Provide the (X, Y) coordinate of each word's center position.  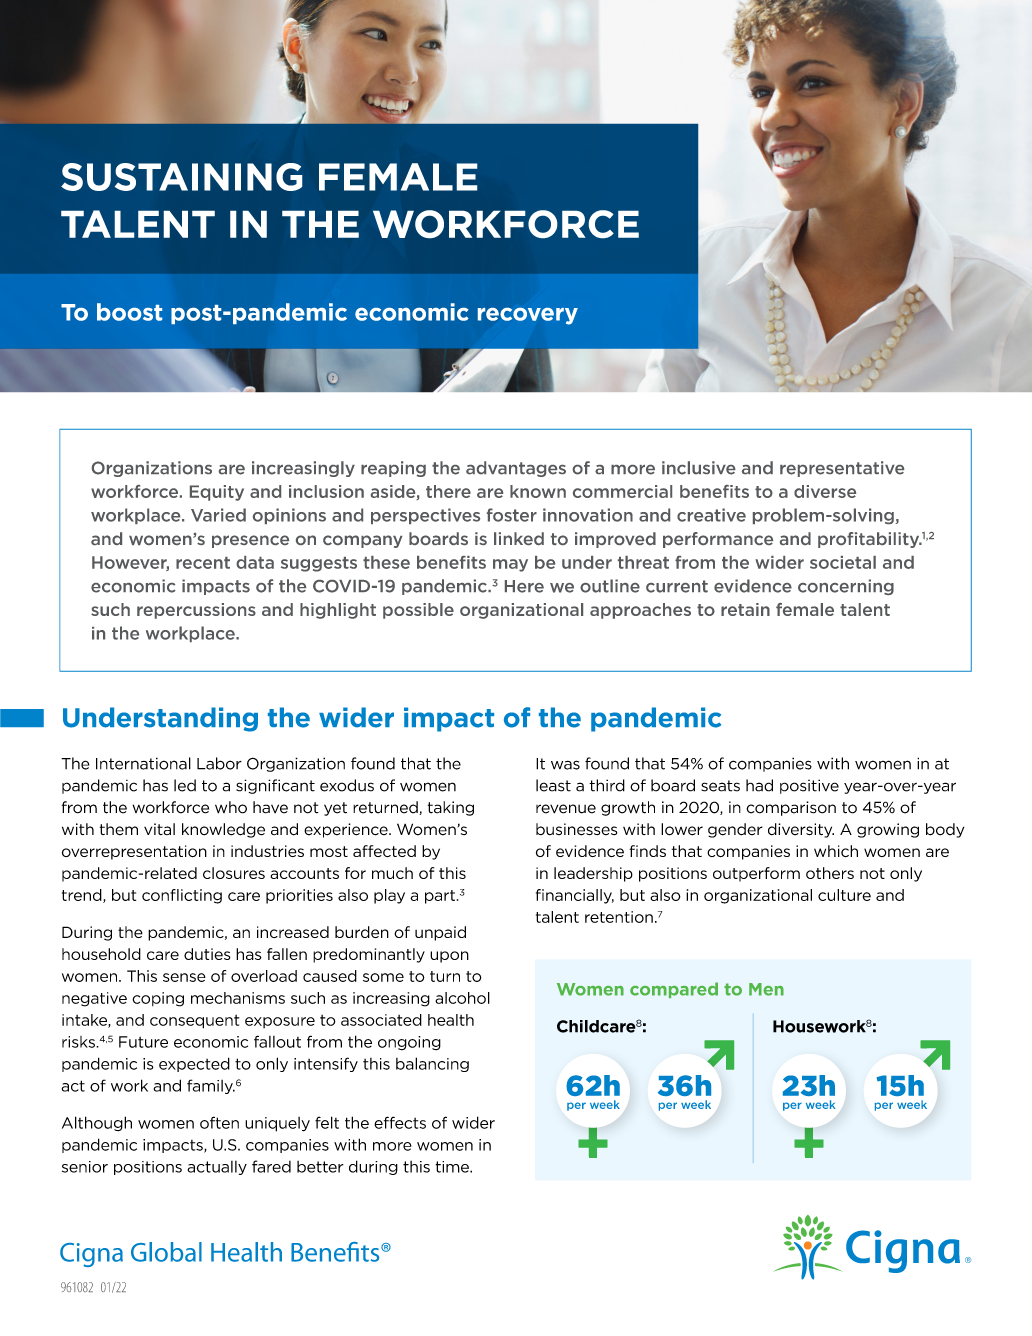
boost (129, 312)
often (219, 1122)
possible (418, 611)
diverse (825, 491)
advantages (516, 469)
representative (842, 469)
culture (844, 895)
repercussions (196, 611)
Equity (217, 493)
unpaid (440, 933)
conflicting (182, 896)
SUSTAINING (182, 177)
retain (745, 609)
